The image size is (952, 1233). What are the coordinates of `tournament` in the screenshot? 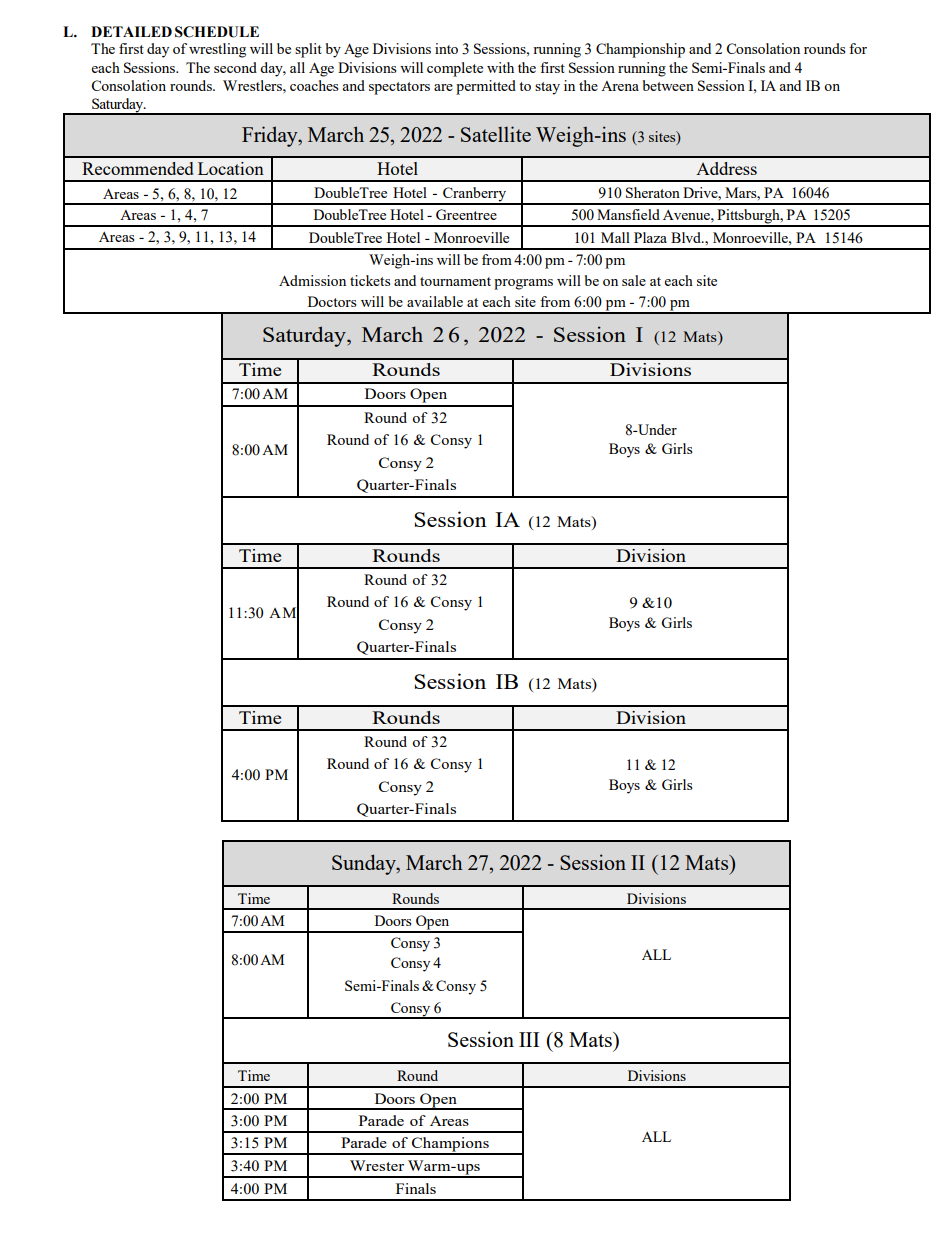 It's located at (455, 281).
